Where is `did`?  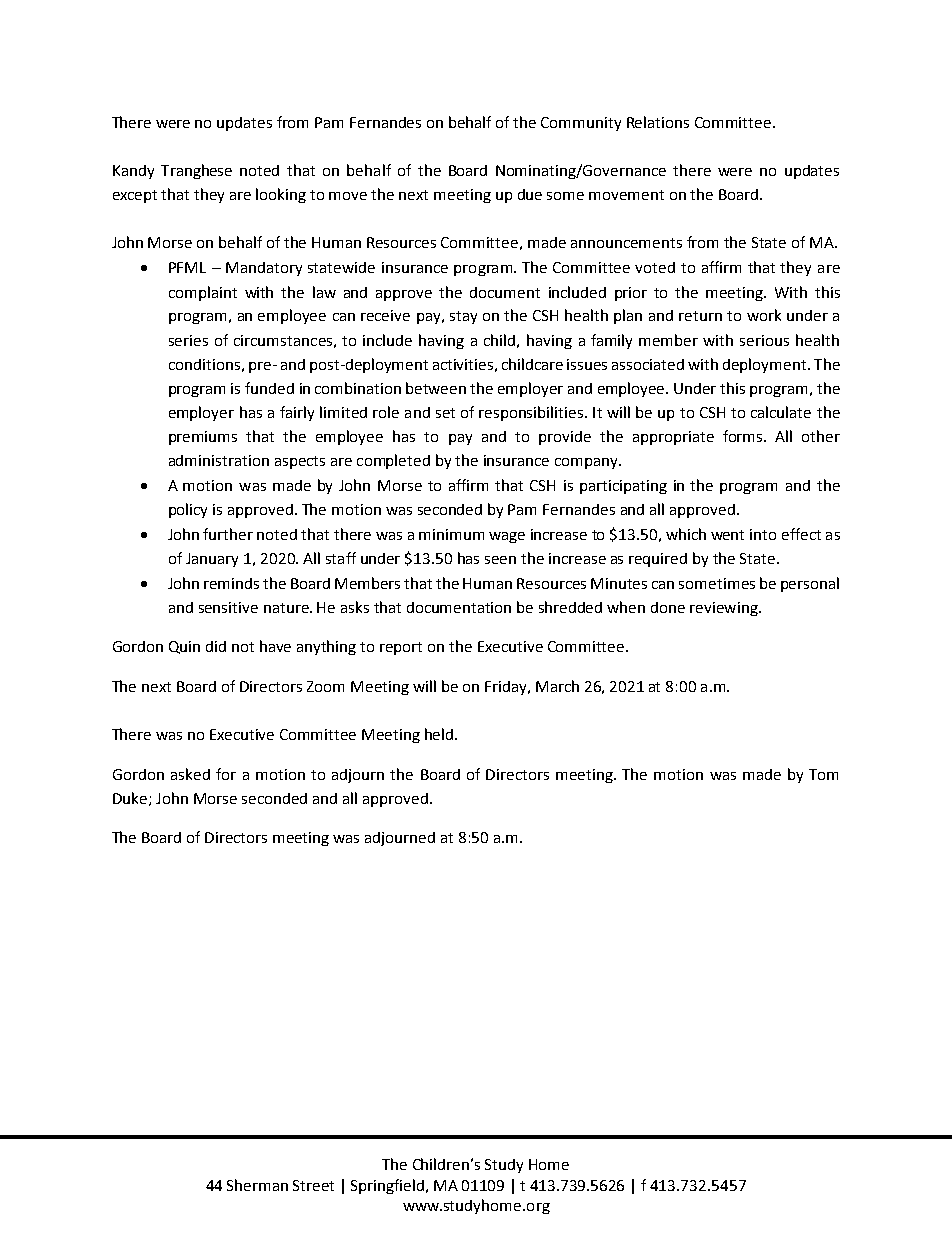 did is located at coordinates (216, 646).
